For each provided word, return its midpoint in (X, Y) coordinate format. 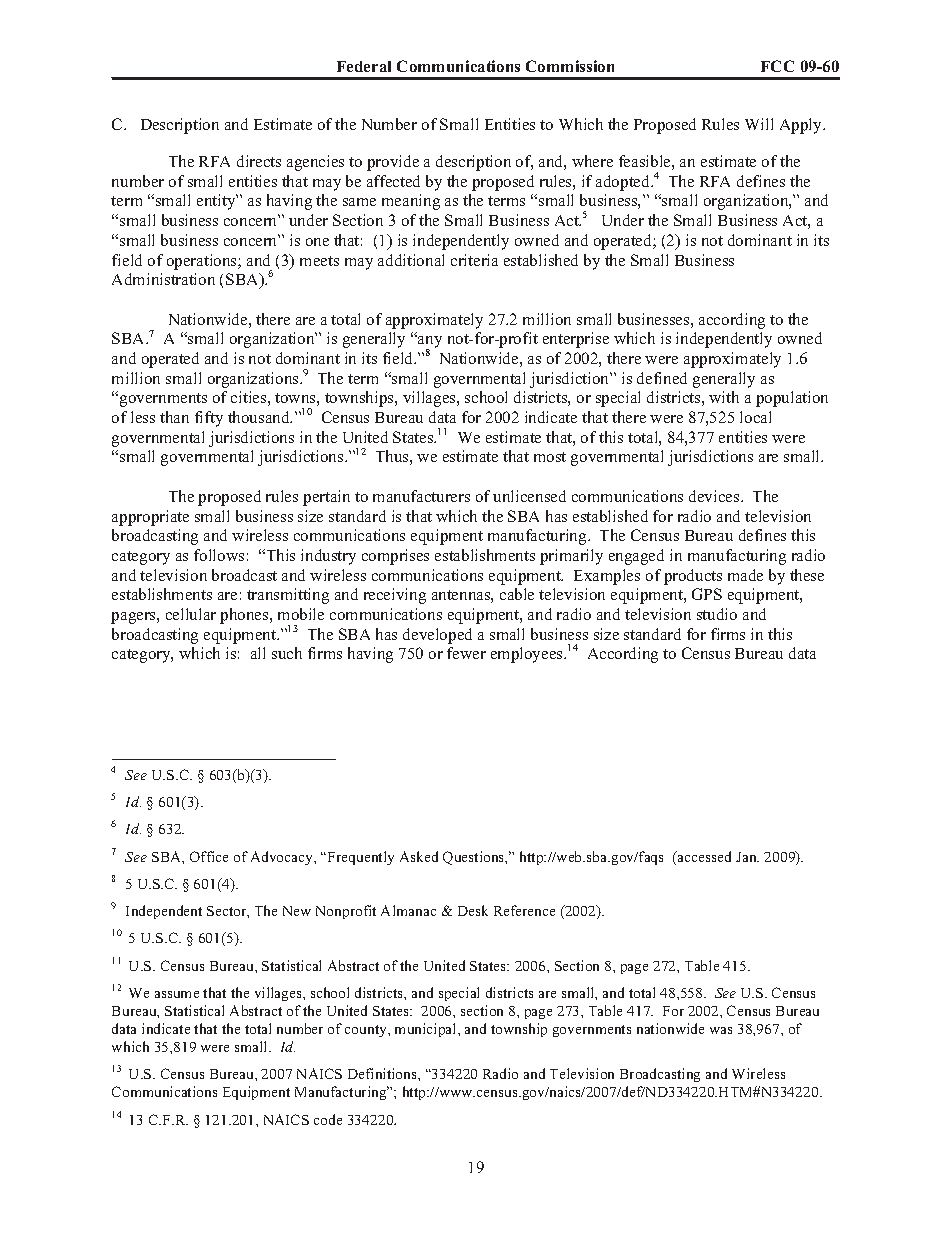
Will (759, 124)
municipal (427, 1030)
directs (259, 161)
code (328, 1119)
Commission (570, 66)
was (721, 1030)
